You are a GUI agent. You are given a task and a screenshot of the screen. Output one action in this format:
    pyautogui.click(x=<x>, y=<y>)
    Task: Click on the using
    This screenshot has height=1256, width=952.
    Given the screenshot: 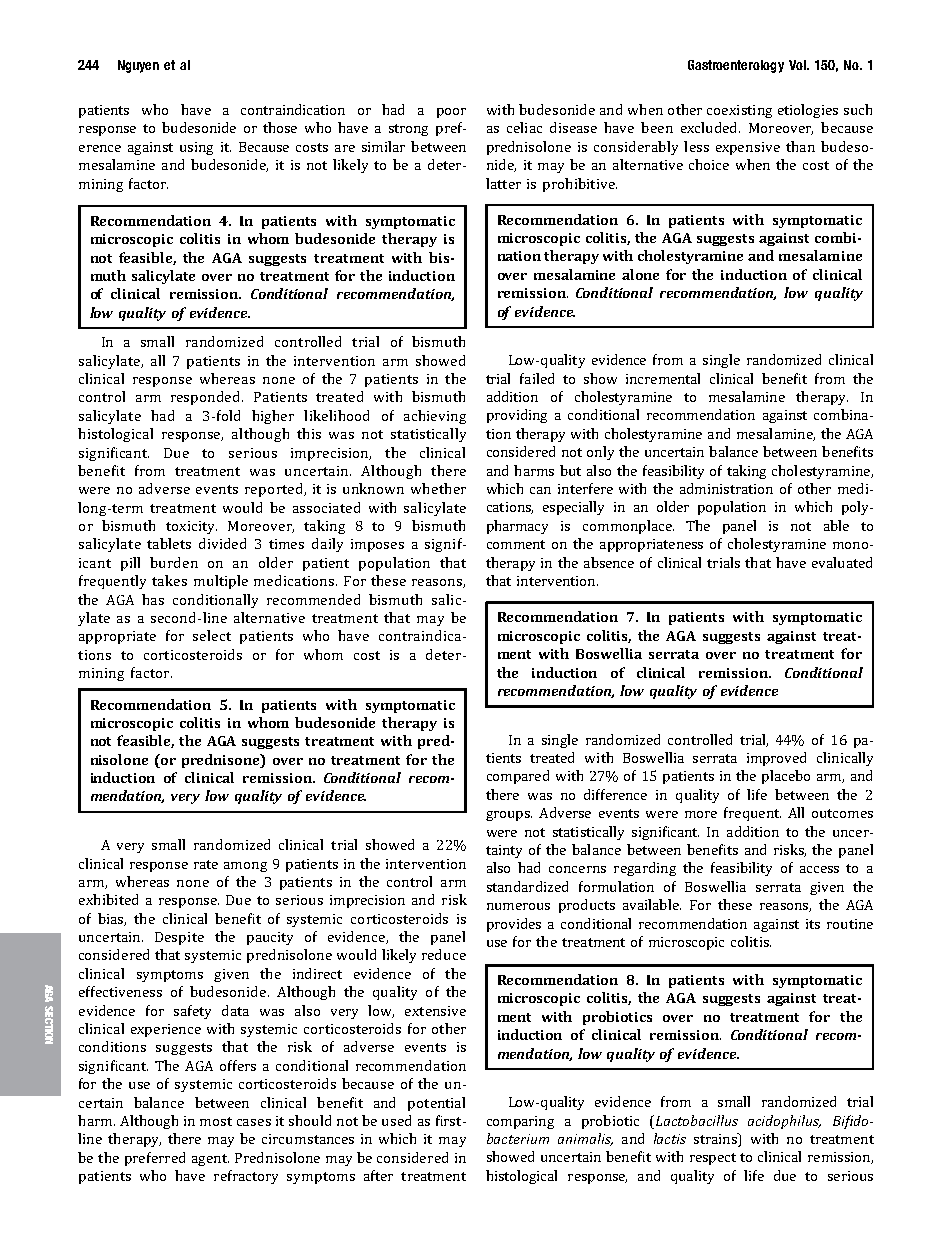 What is the action you would take?
    pyautogui.click(x=196, y=148)
